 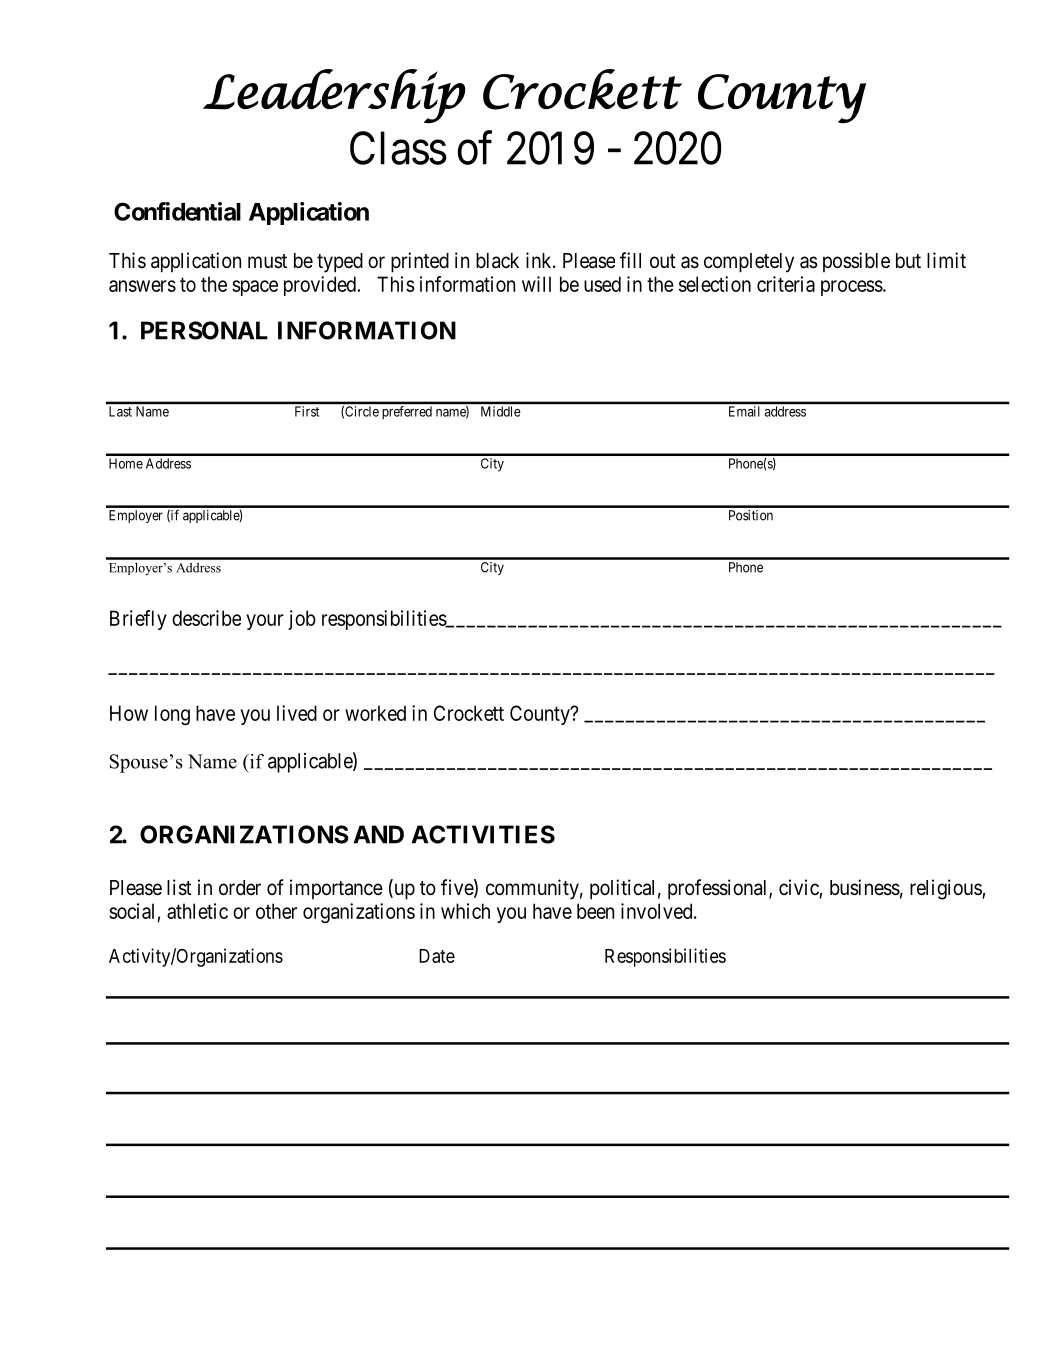 What do you see at coordinates (334, 96) in the page?
I see `Leadership` at bounding box center [334, 96].
